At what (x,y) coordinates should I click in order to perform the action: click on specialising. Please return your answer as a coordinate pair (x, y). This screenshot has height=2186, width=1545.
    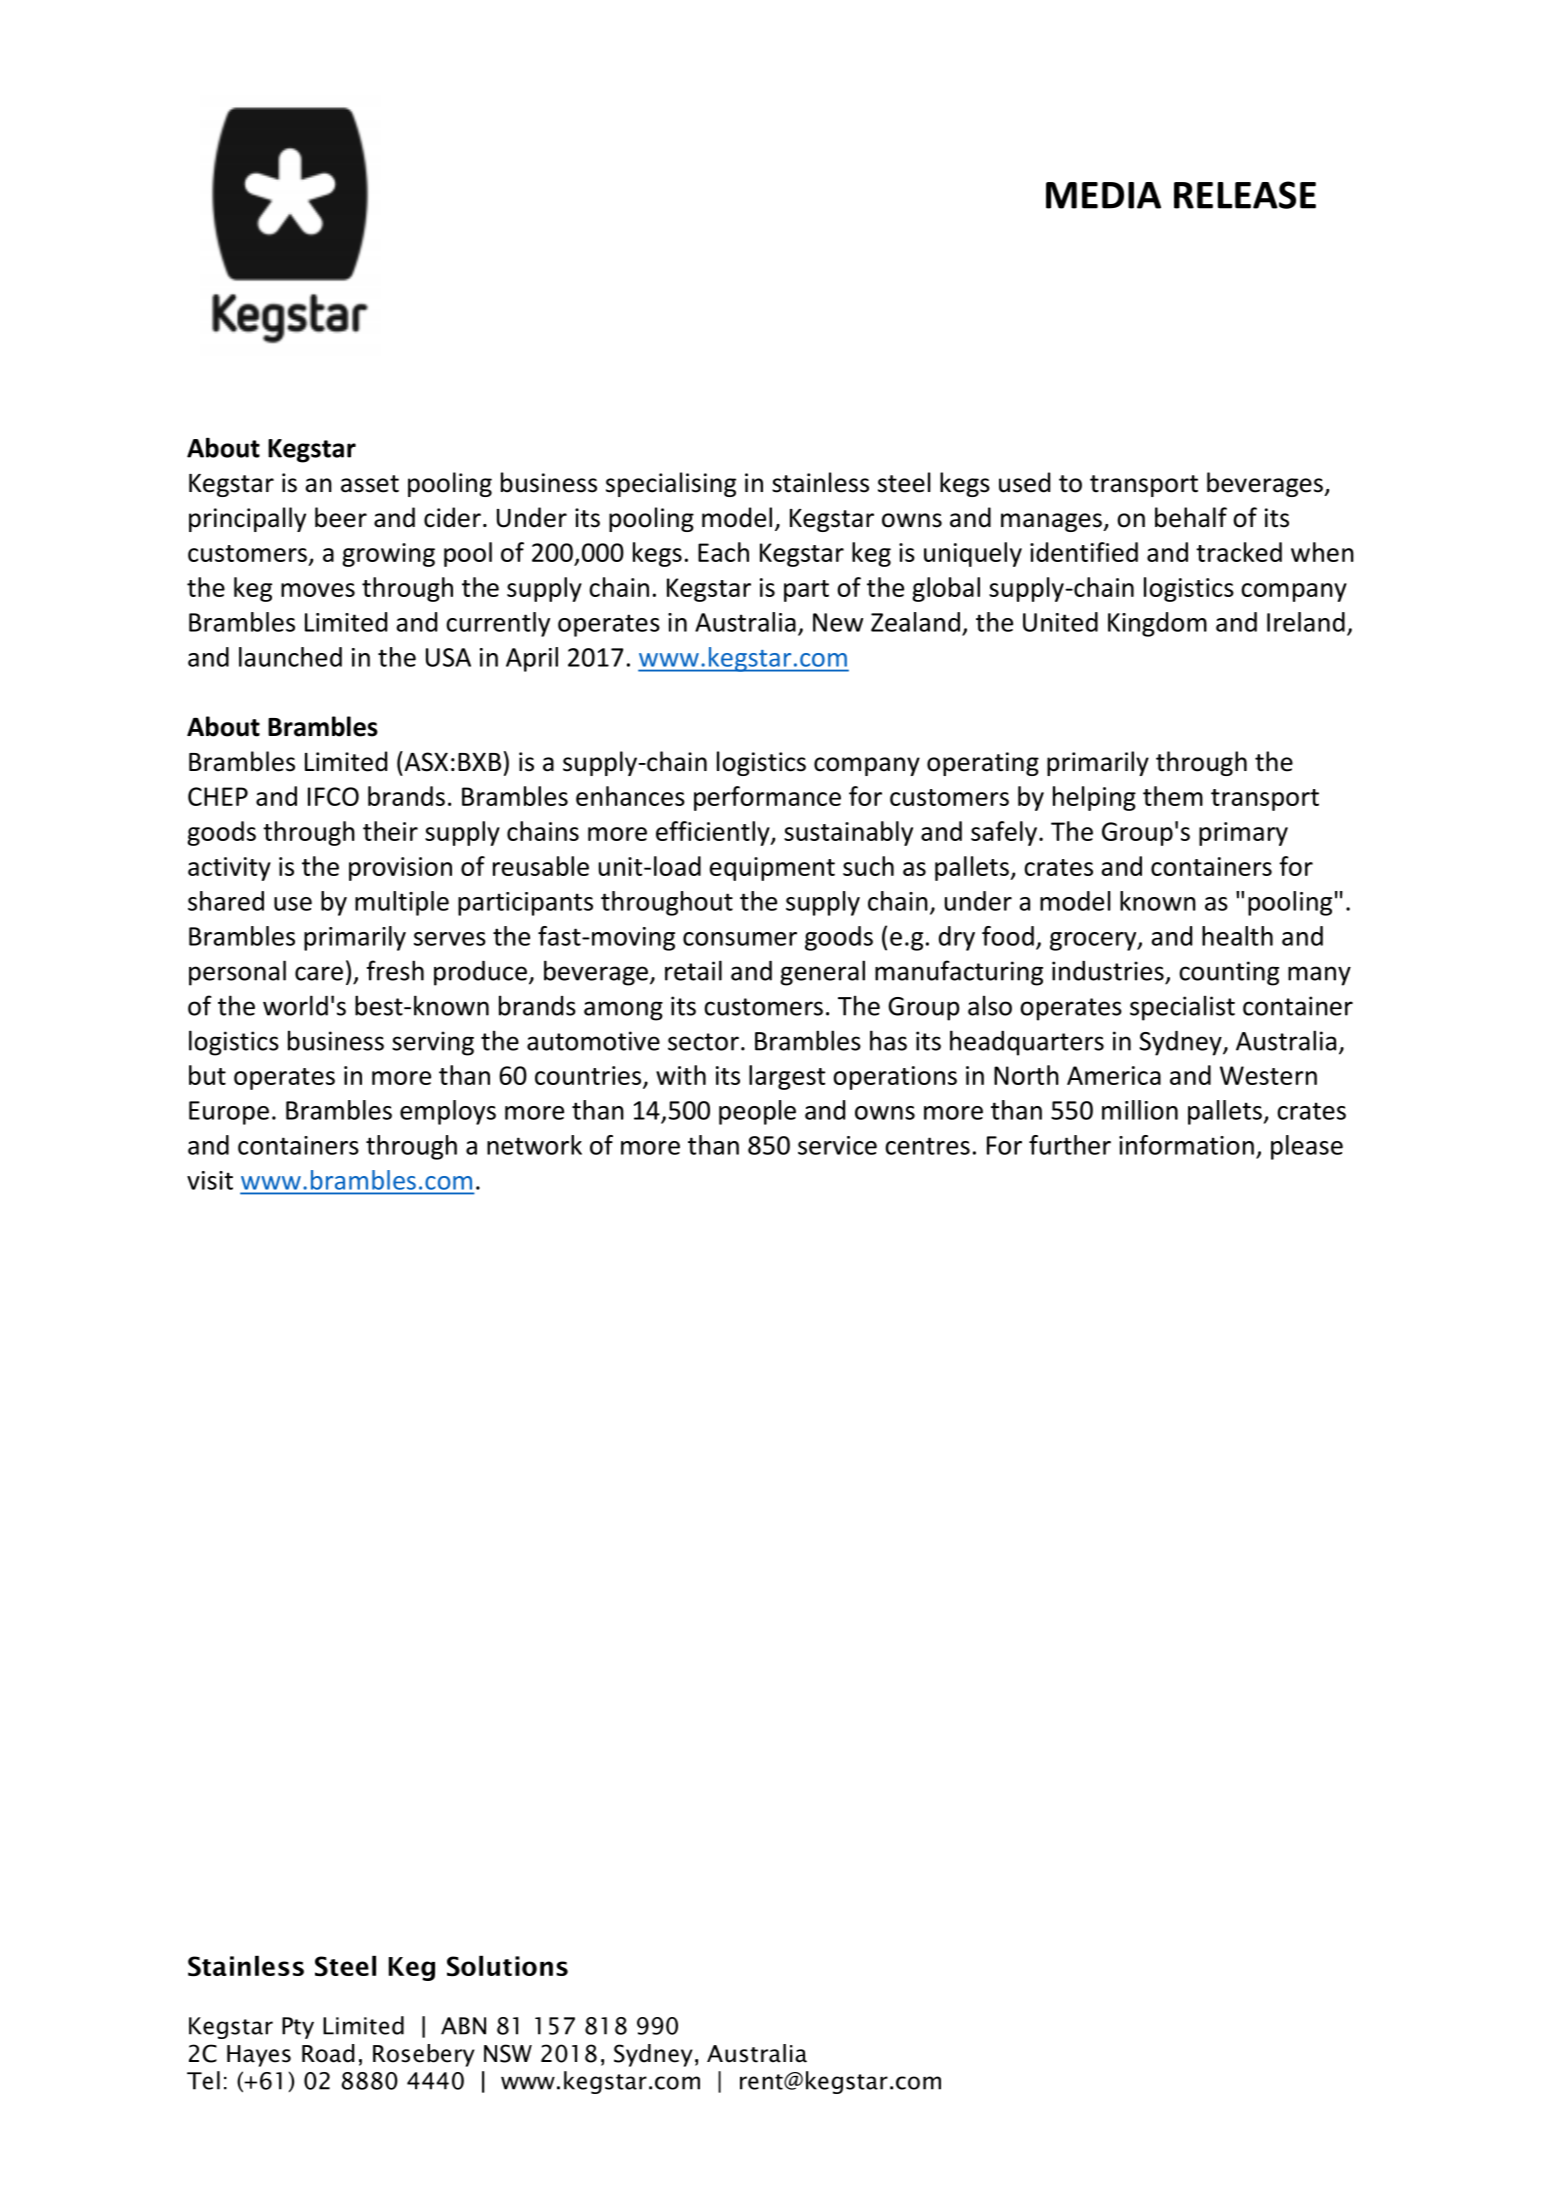
    Looking at the image, I should click on (671, 484).
